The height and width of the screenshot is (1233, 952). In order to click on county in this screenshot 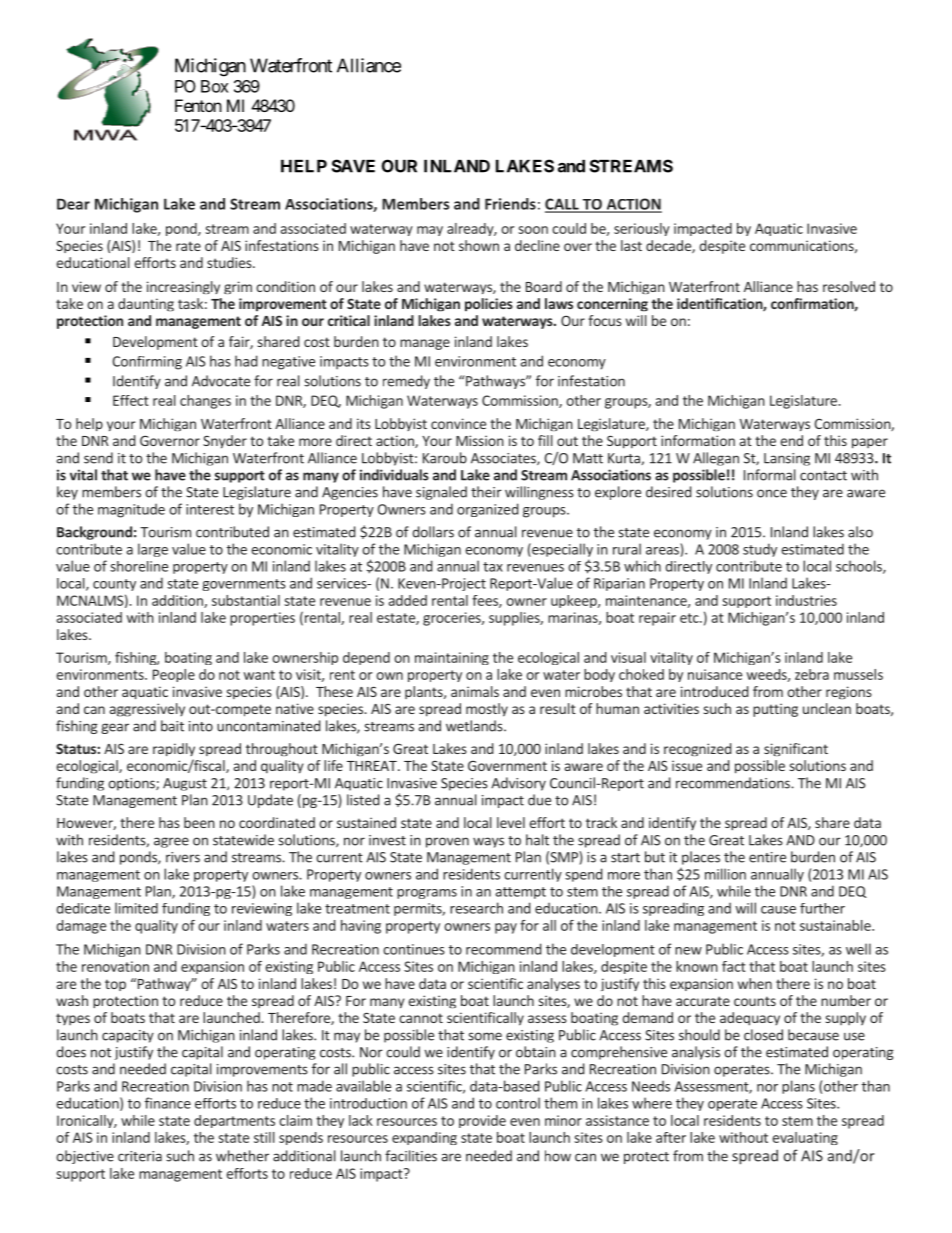, I will do `click(114, 585)`.
